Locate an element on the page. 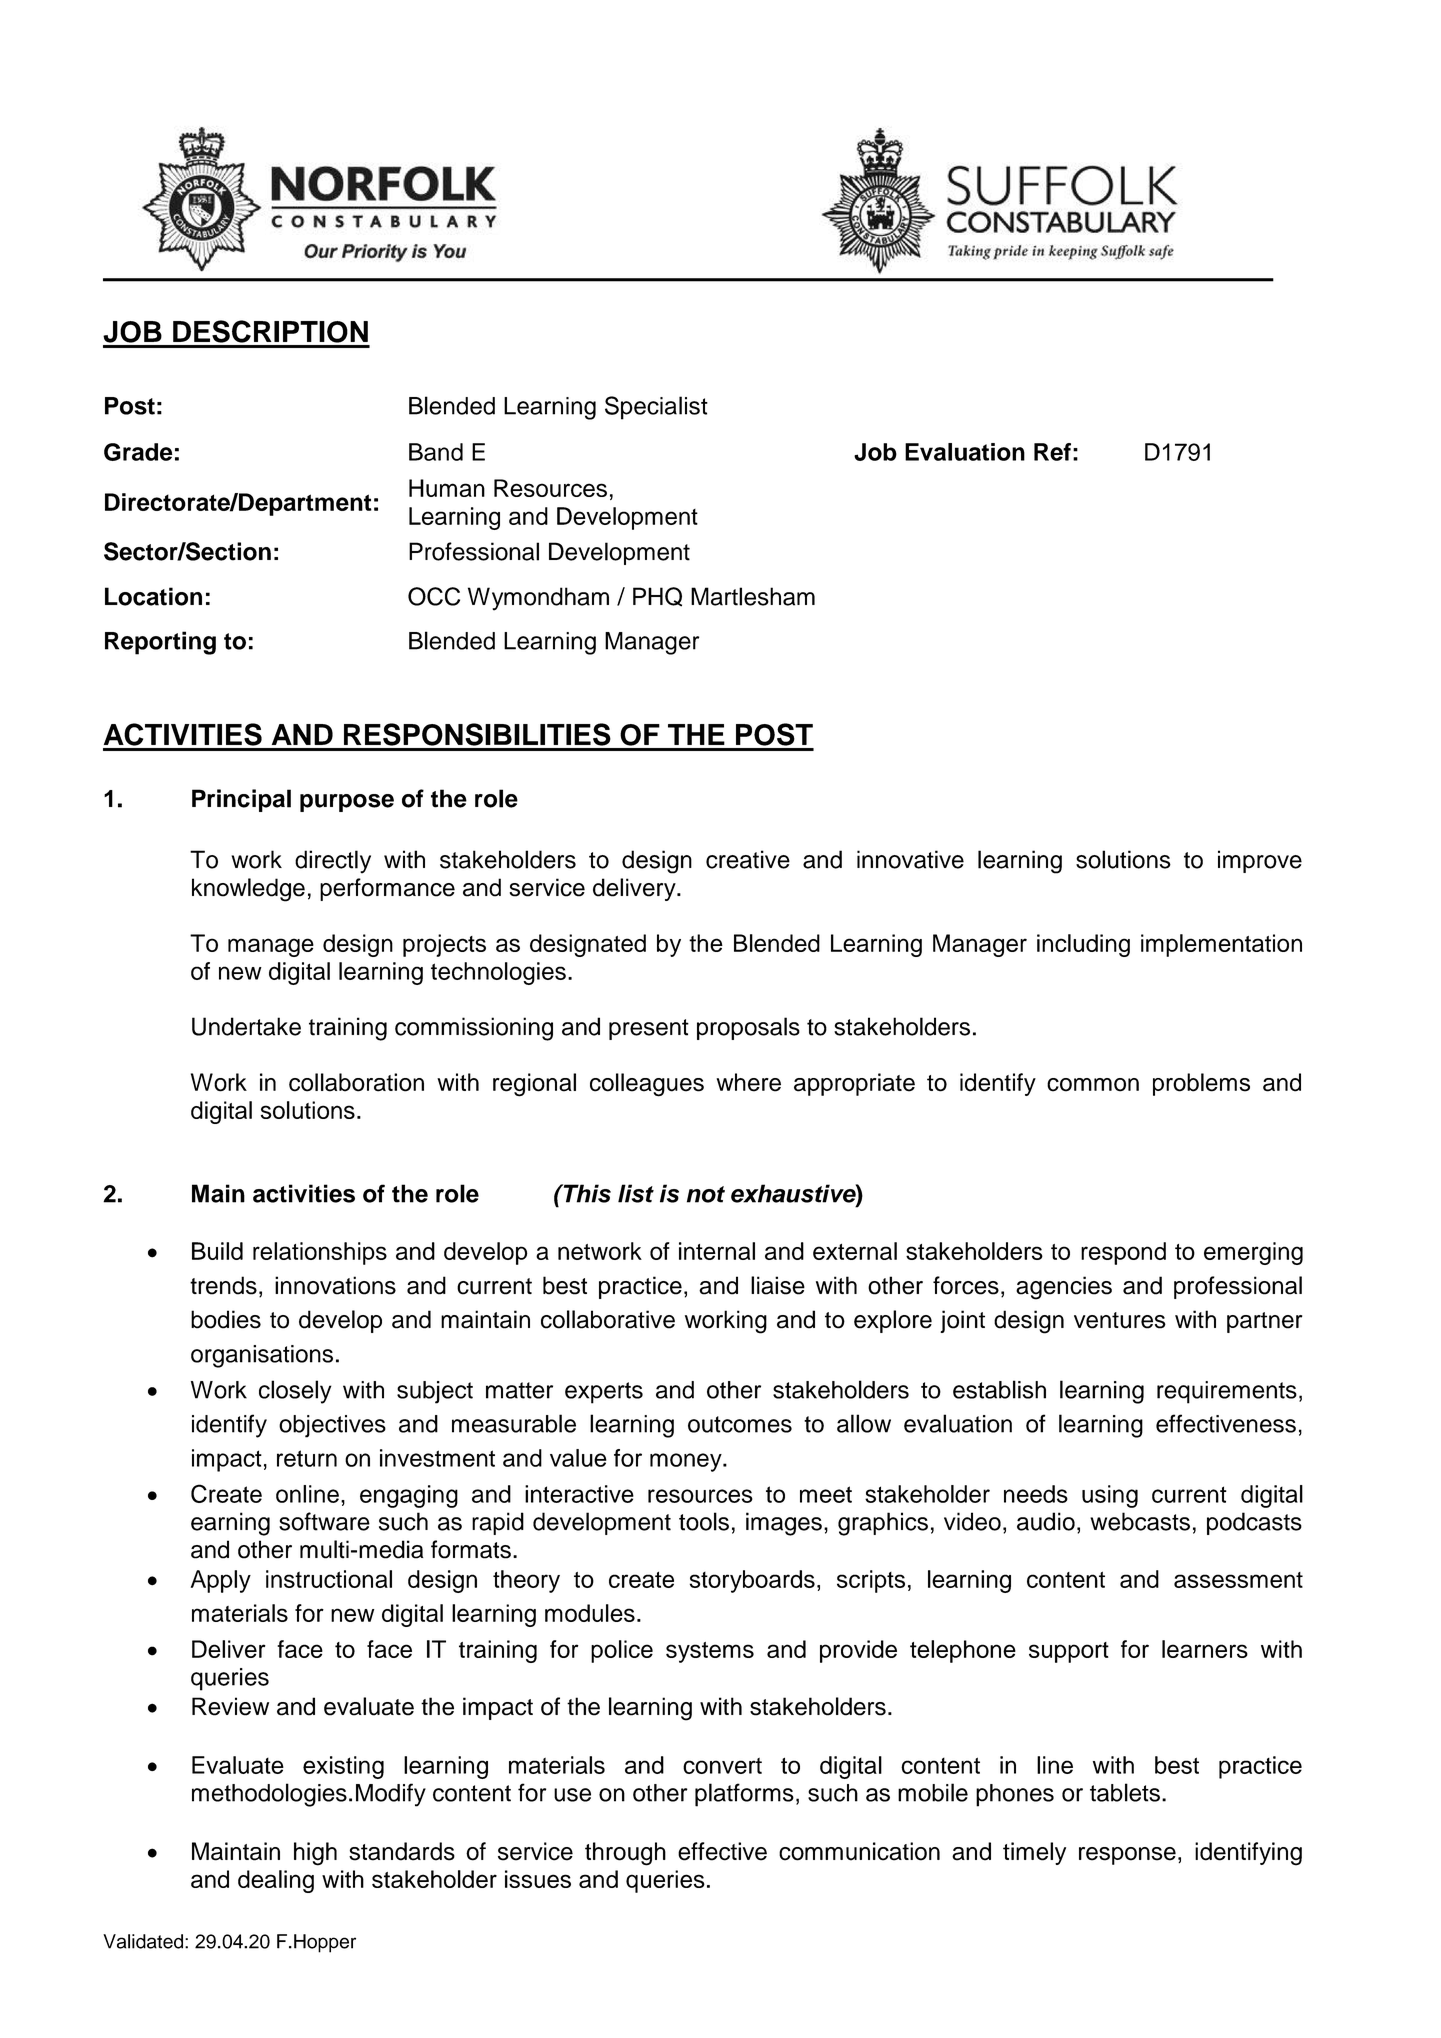 This page has height=2038, width=1441. through is located at coordinates (625, 1854).
